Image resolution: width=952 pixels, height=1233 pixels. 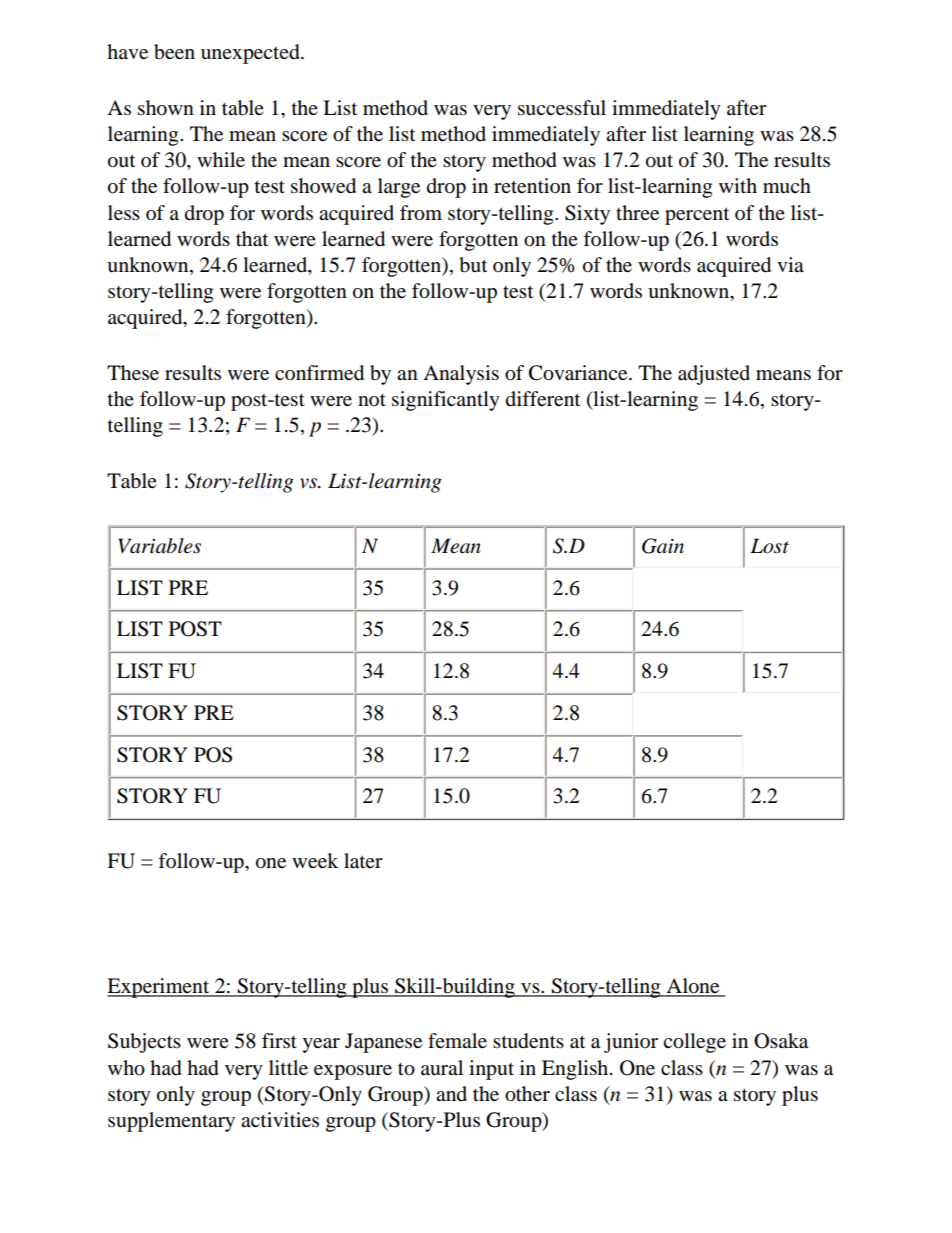 I want to click on successful, so click(x=562, y=108).
